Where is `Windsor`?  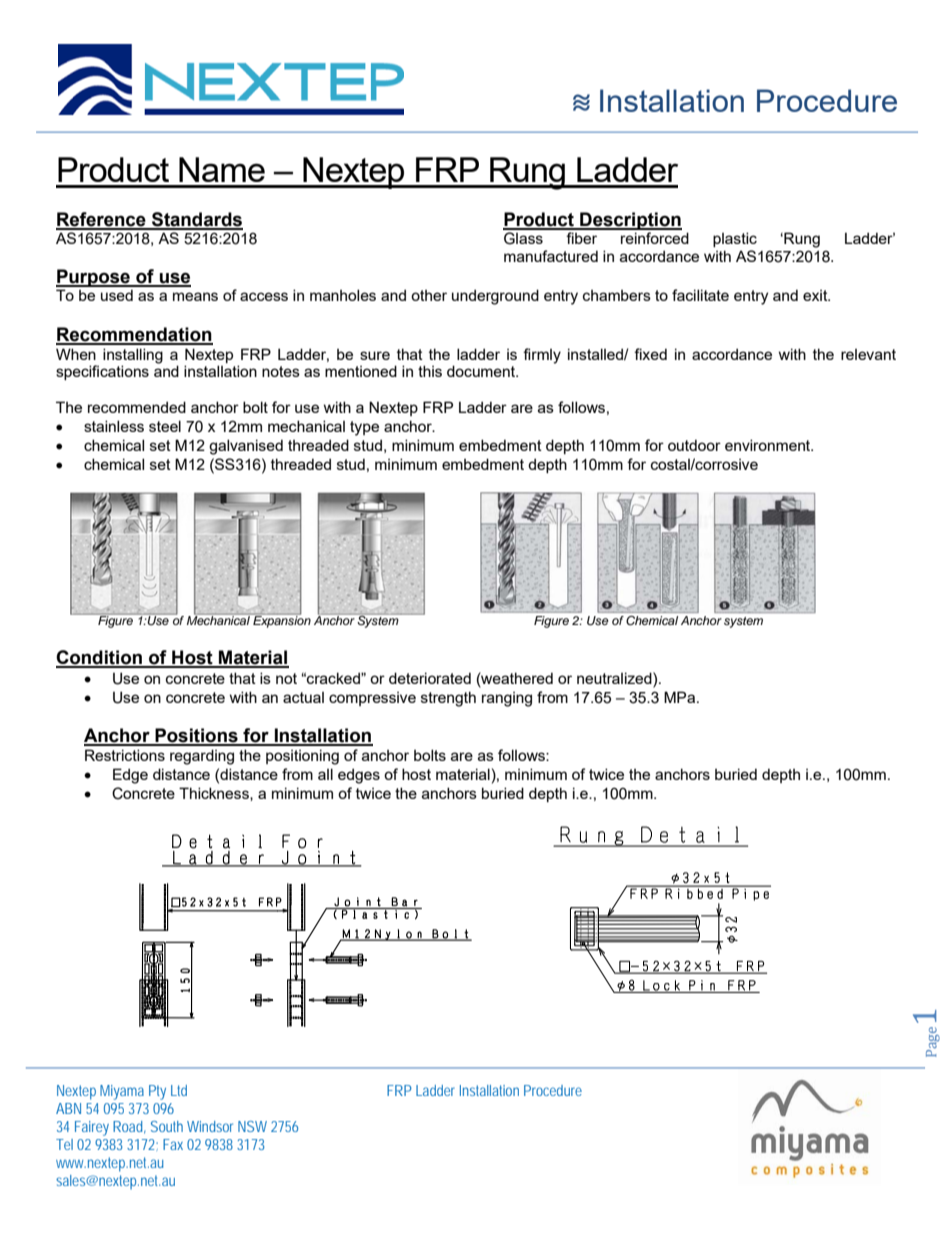
Windsor is located at coordinates (210, 1126).
